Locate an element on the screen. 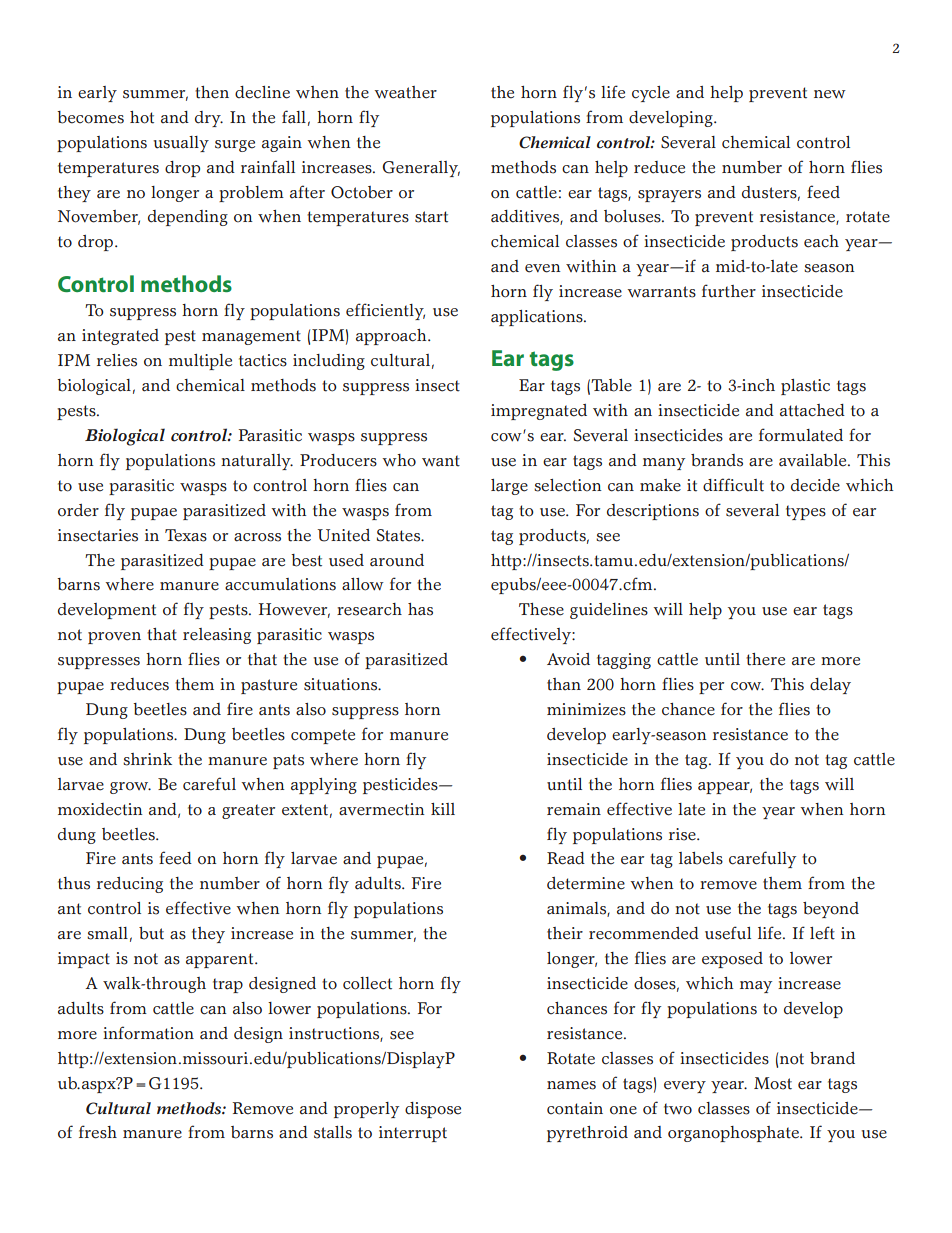 The height and width of the screenshot is (1233, 952). releasing is located at coordinates (217, 636).
